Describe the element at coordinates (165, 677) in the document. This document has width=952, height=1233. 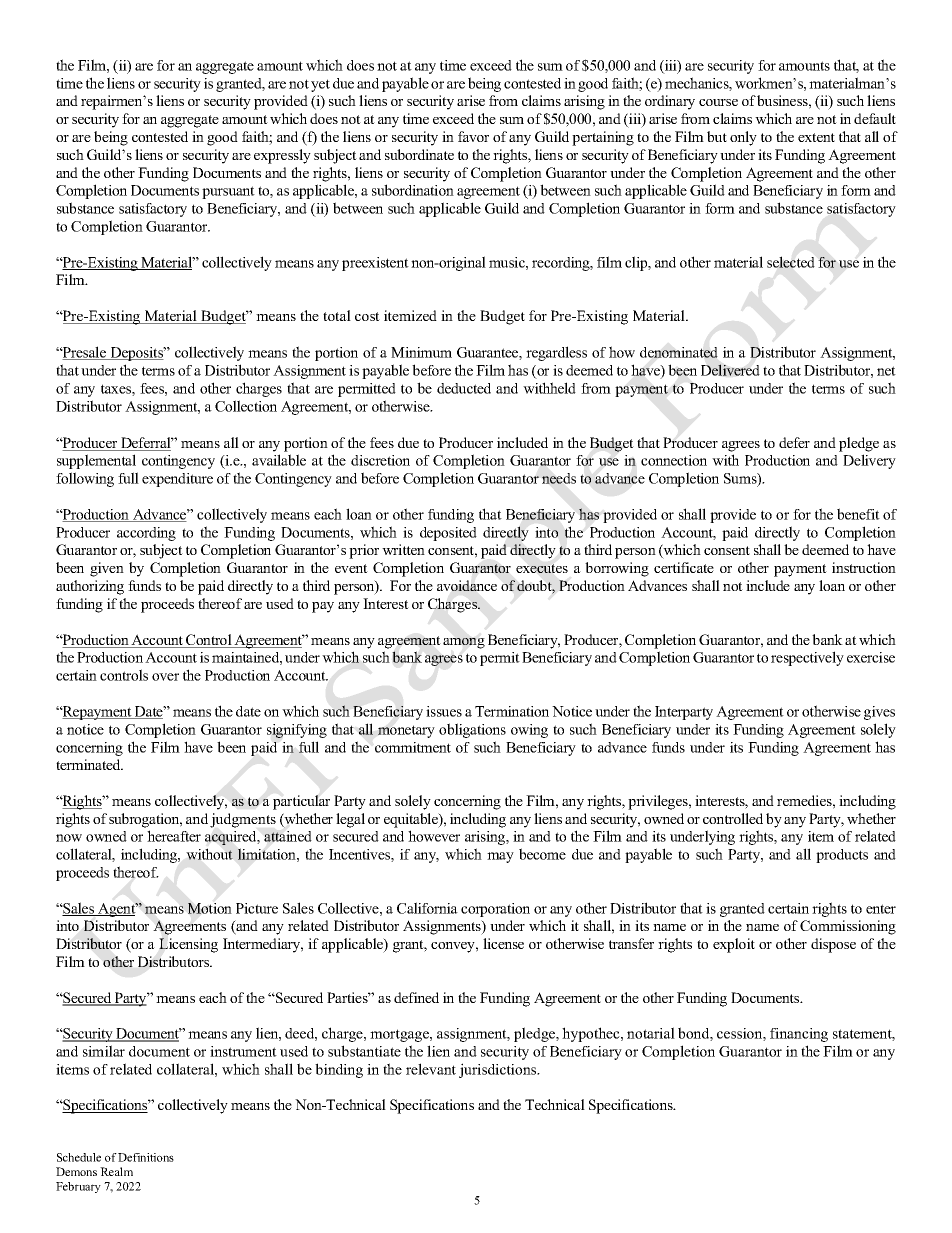
I see `over` at that location.
